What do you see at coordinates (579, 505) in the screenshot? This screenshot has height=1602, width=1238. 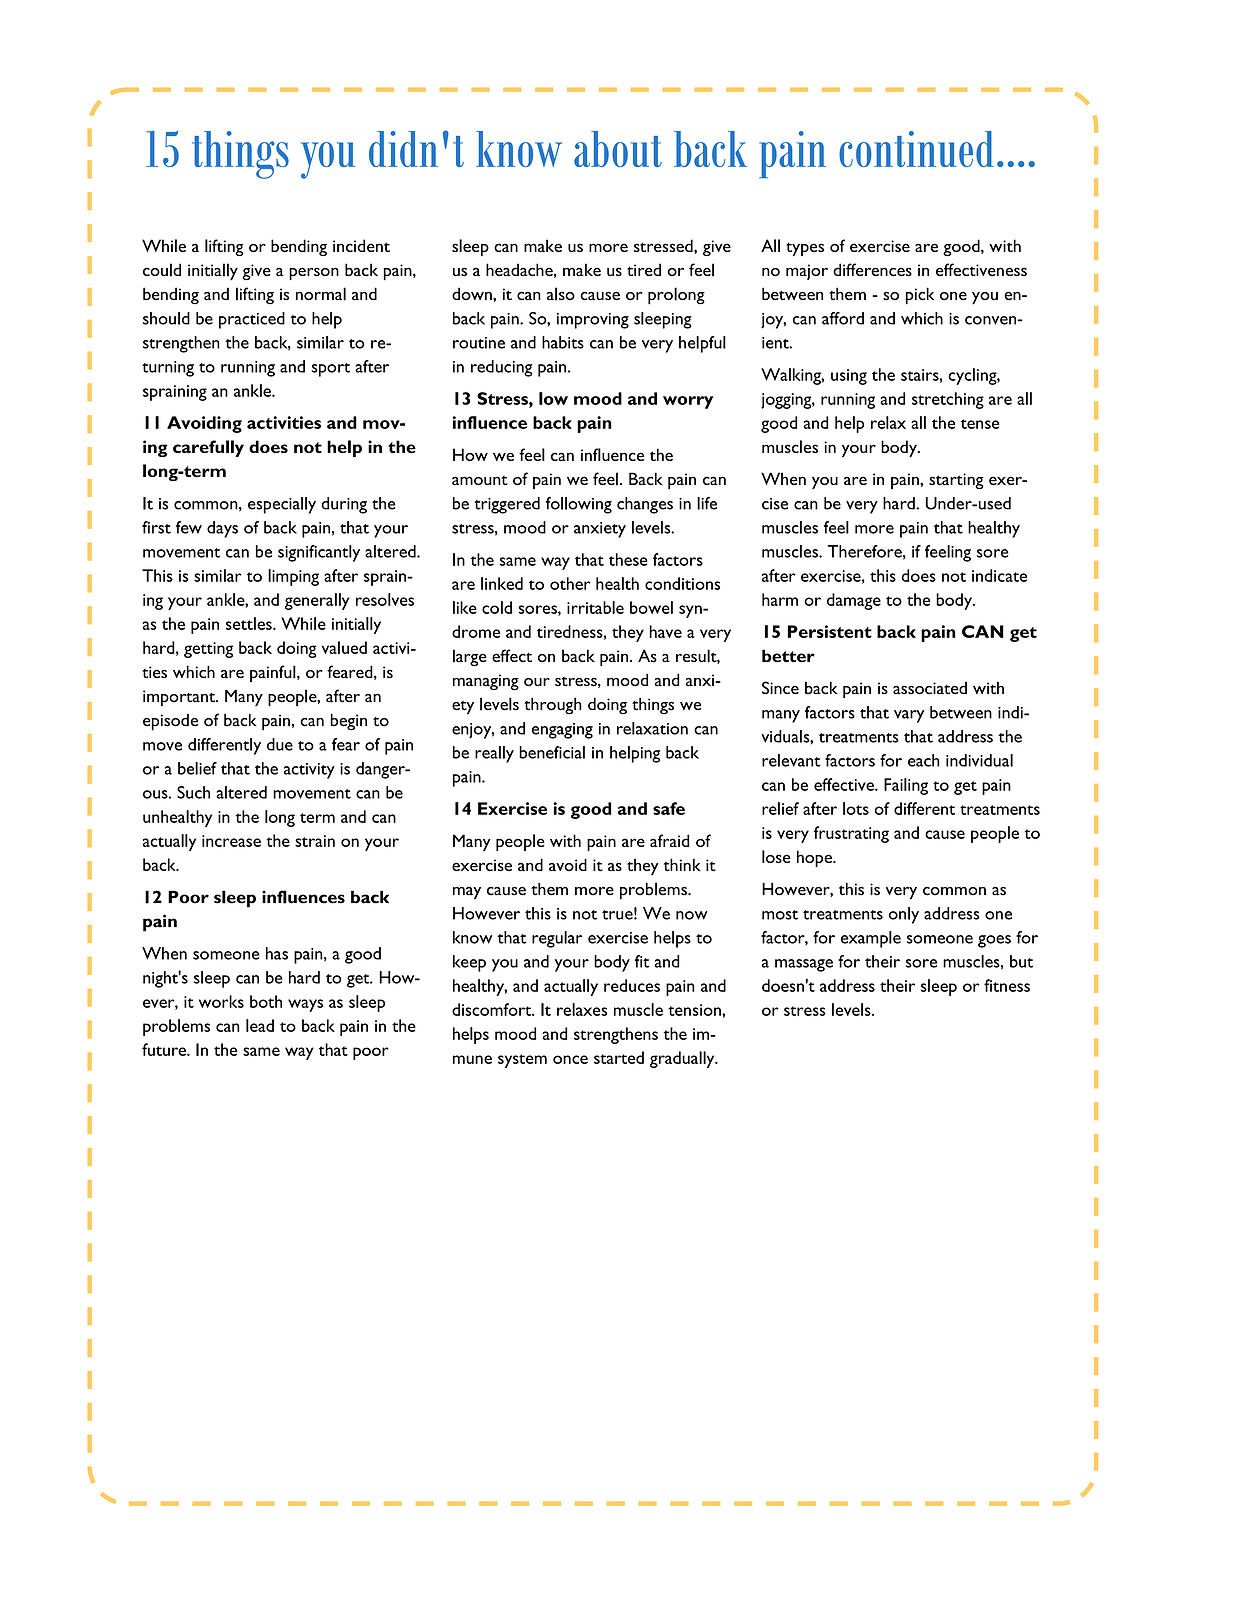 I see `following` at bounding box center [579, 505].
